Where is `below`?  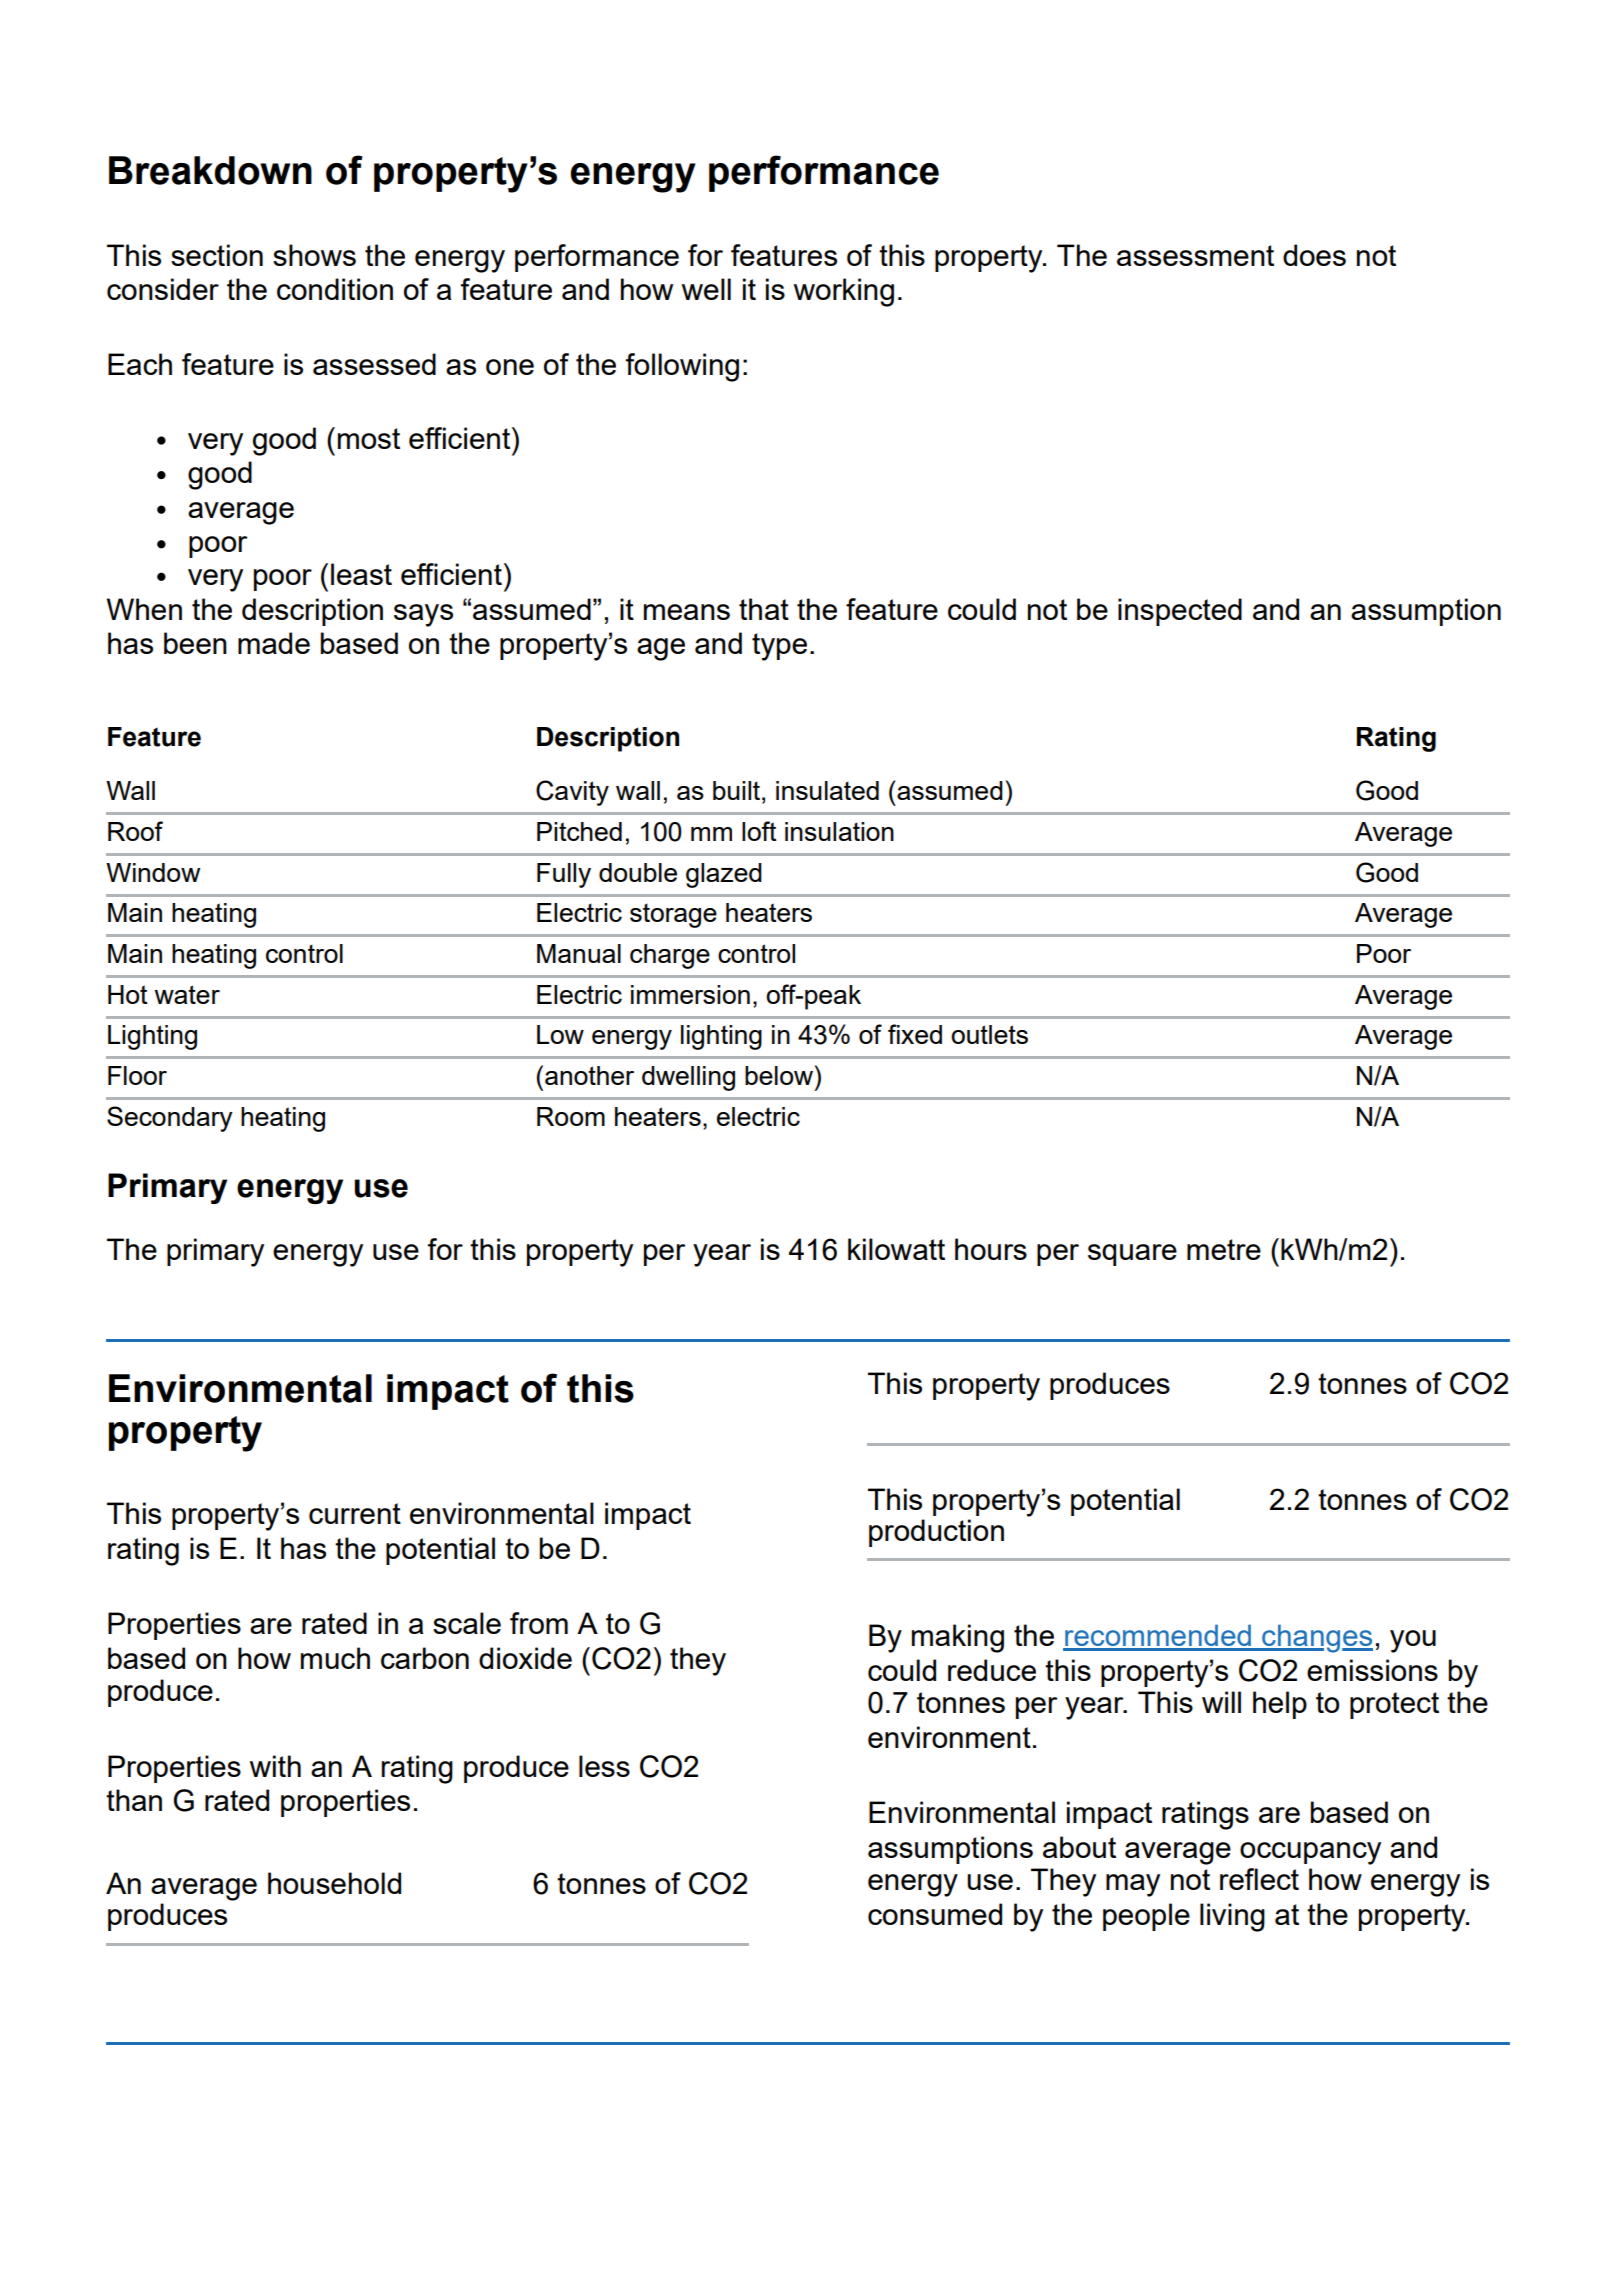
below is located at coordinates (779, 1075).
